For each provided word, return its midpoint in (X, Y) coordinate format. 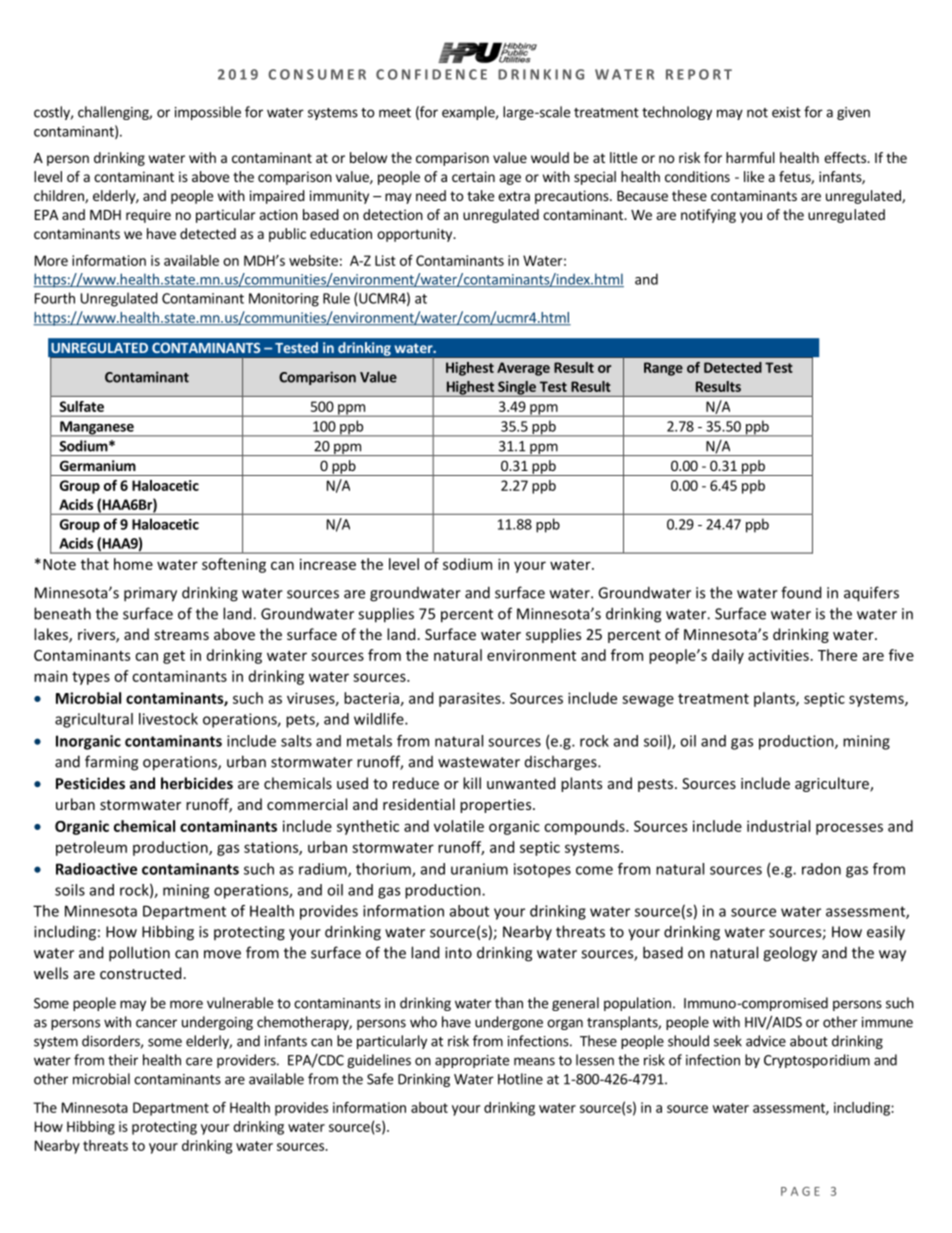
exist (786, 112)
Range (663, 369)
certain (473, 176)
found (801, 592)
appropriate (472, 1061)
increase (328, 564)
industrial (778, 826)
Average (523, 369)
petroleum (91, 848)
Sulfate (81, 406)
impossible (208, 113)
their (123, 1060)
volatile (459, 826)
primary (150, 594)
